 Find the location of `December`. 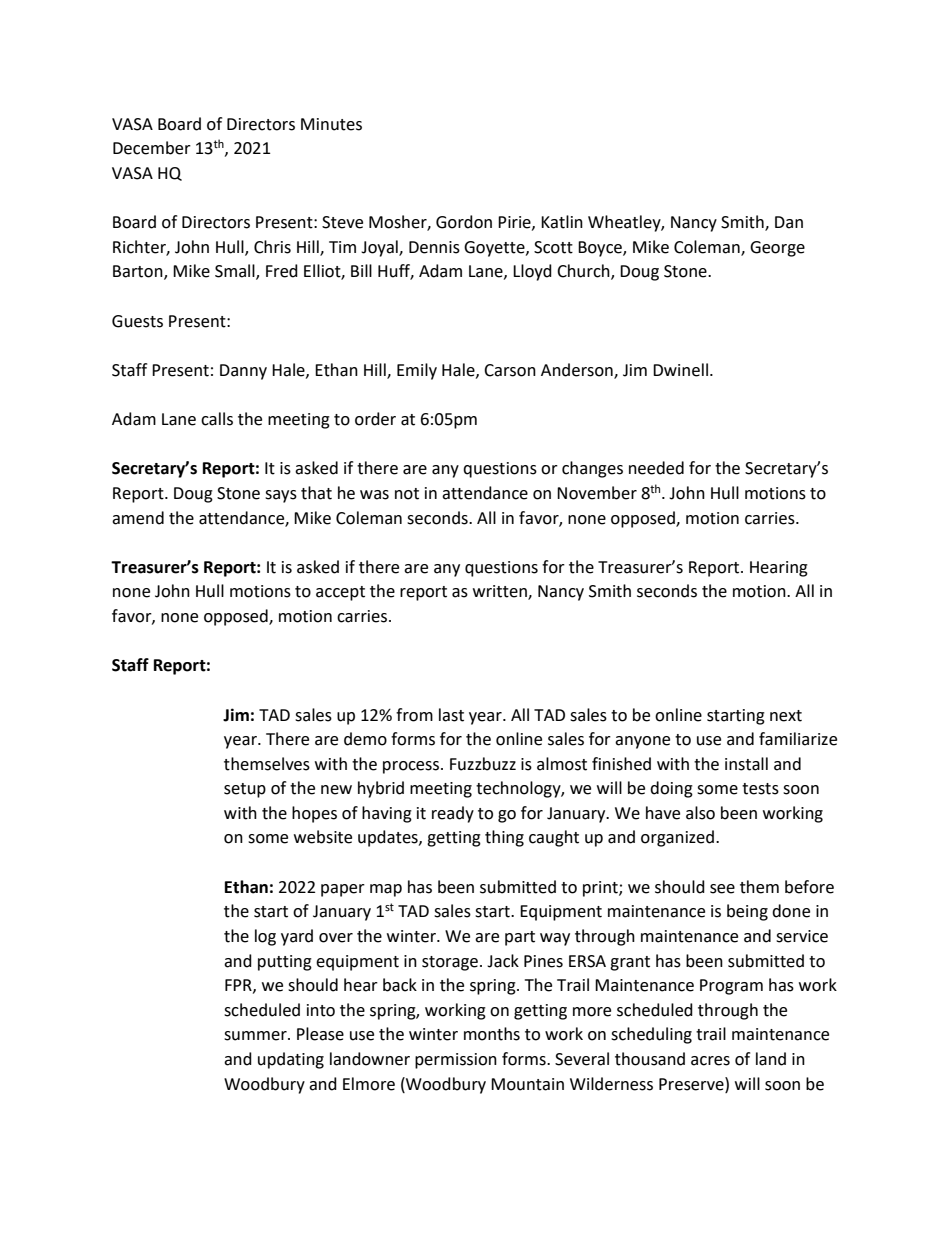

December is located at coordinates (152, 148).
